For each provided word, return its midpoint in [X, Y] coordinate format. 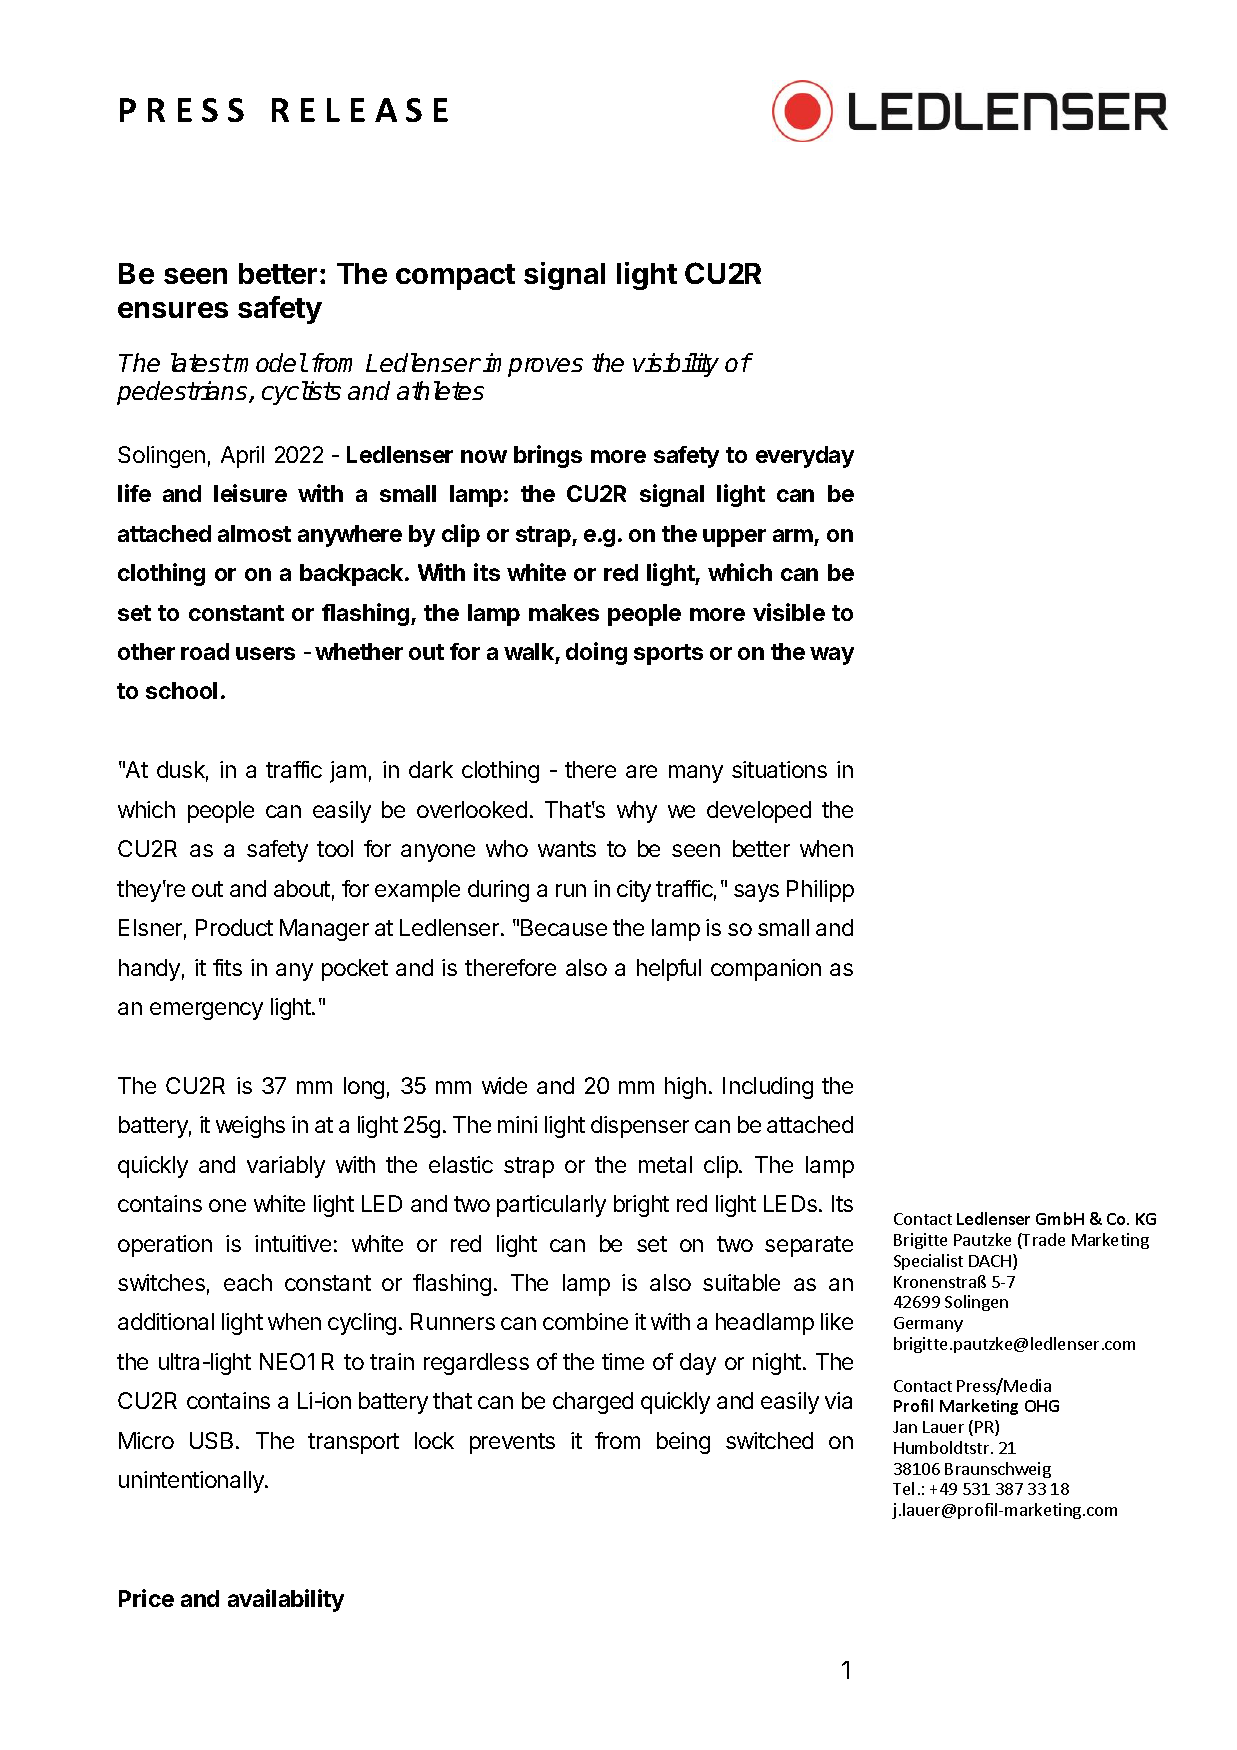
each [248, 1282]
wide [504, 1085]
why [637, 812]
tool [335, 848]
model [270, 362]
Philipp [820, 891]
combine [585, 1321]
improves [533, 365]
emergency [206, 1011]
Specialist [928, 1262]
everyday [805, 457]
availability [286, 1600]
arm [793, 535]
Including [768, 1088]
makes [564, 612]
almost [254, 533]
